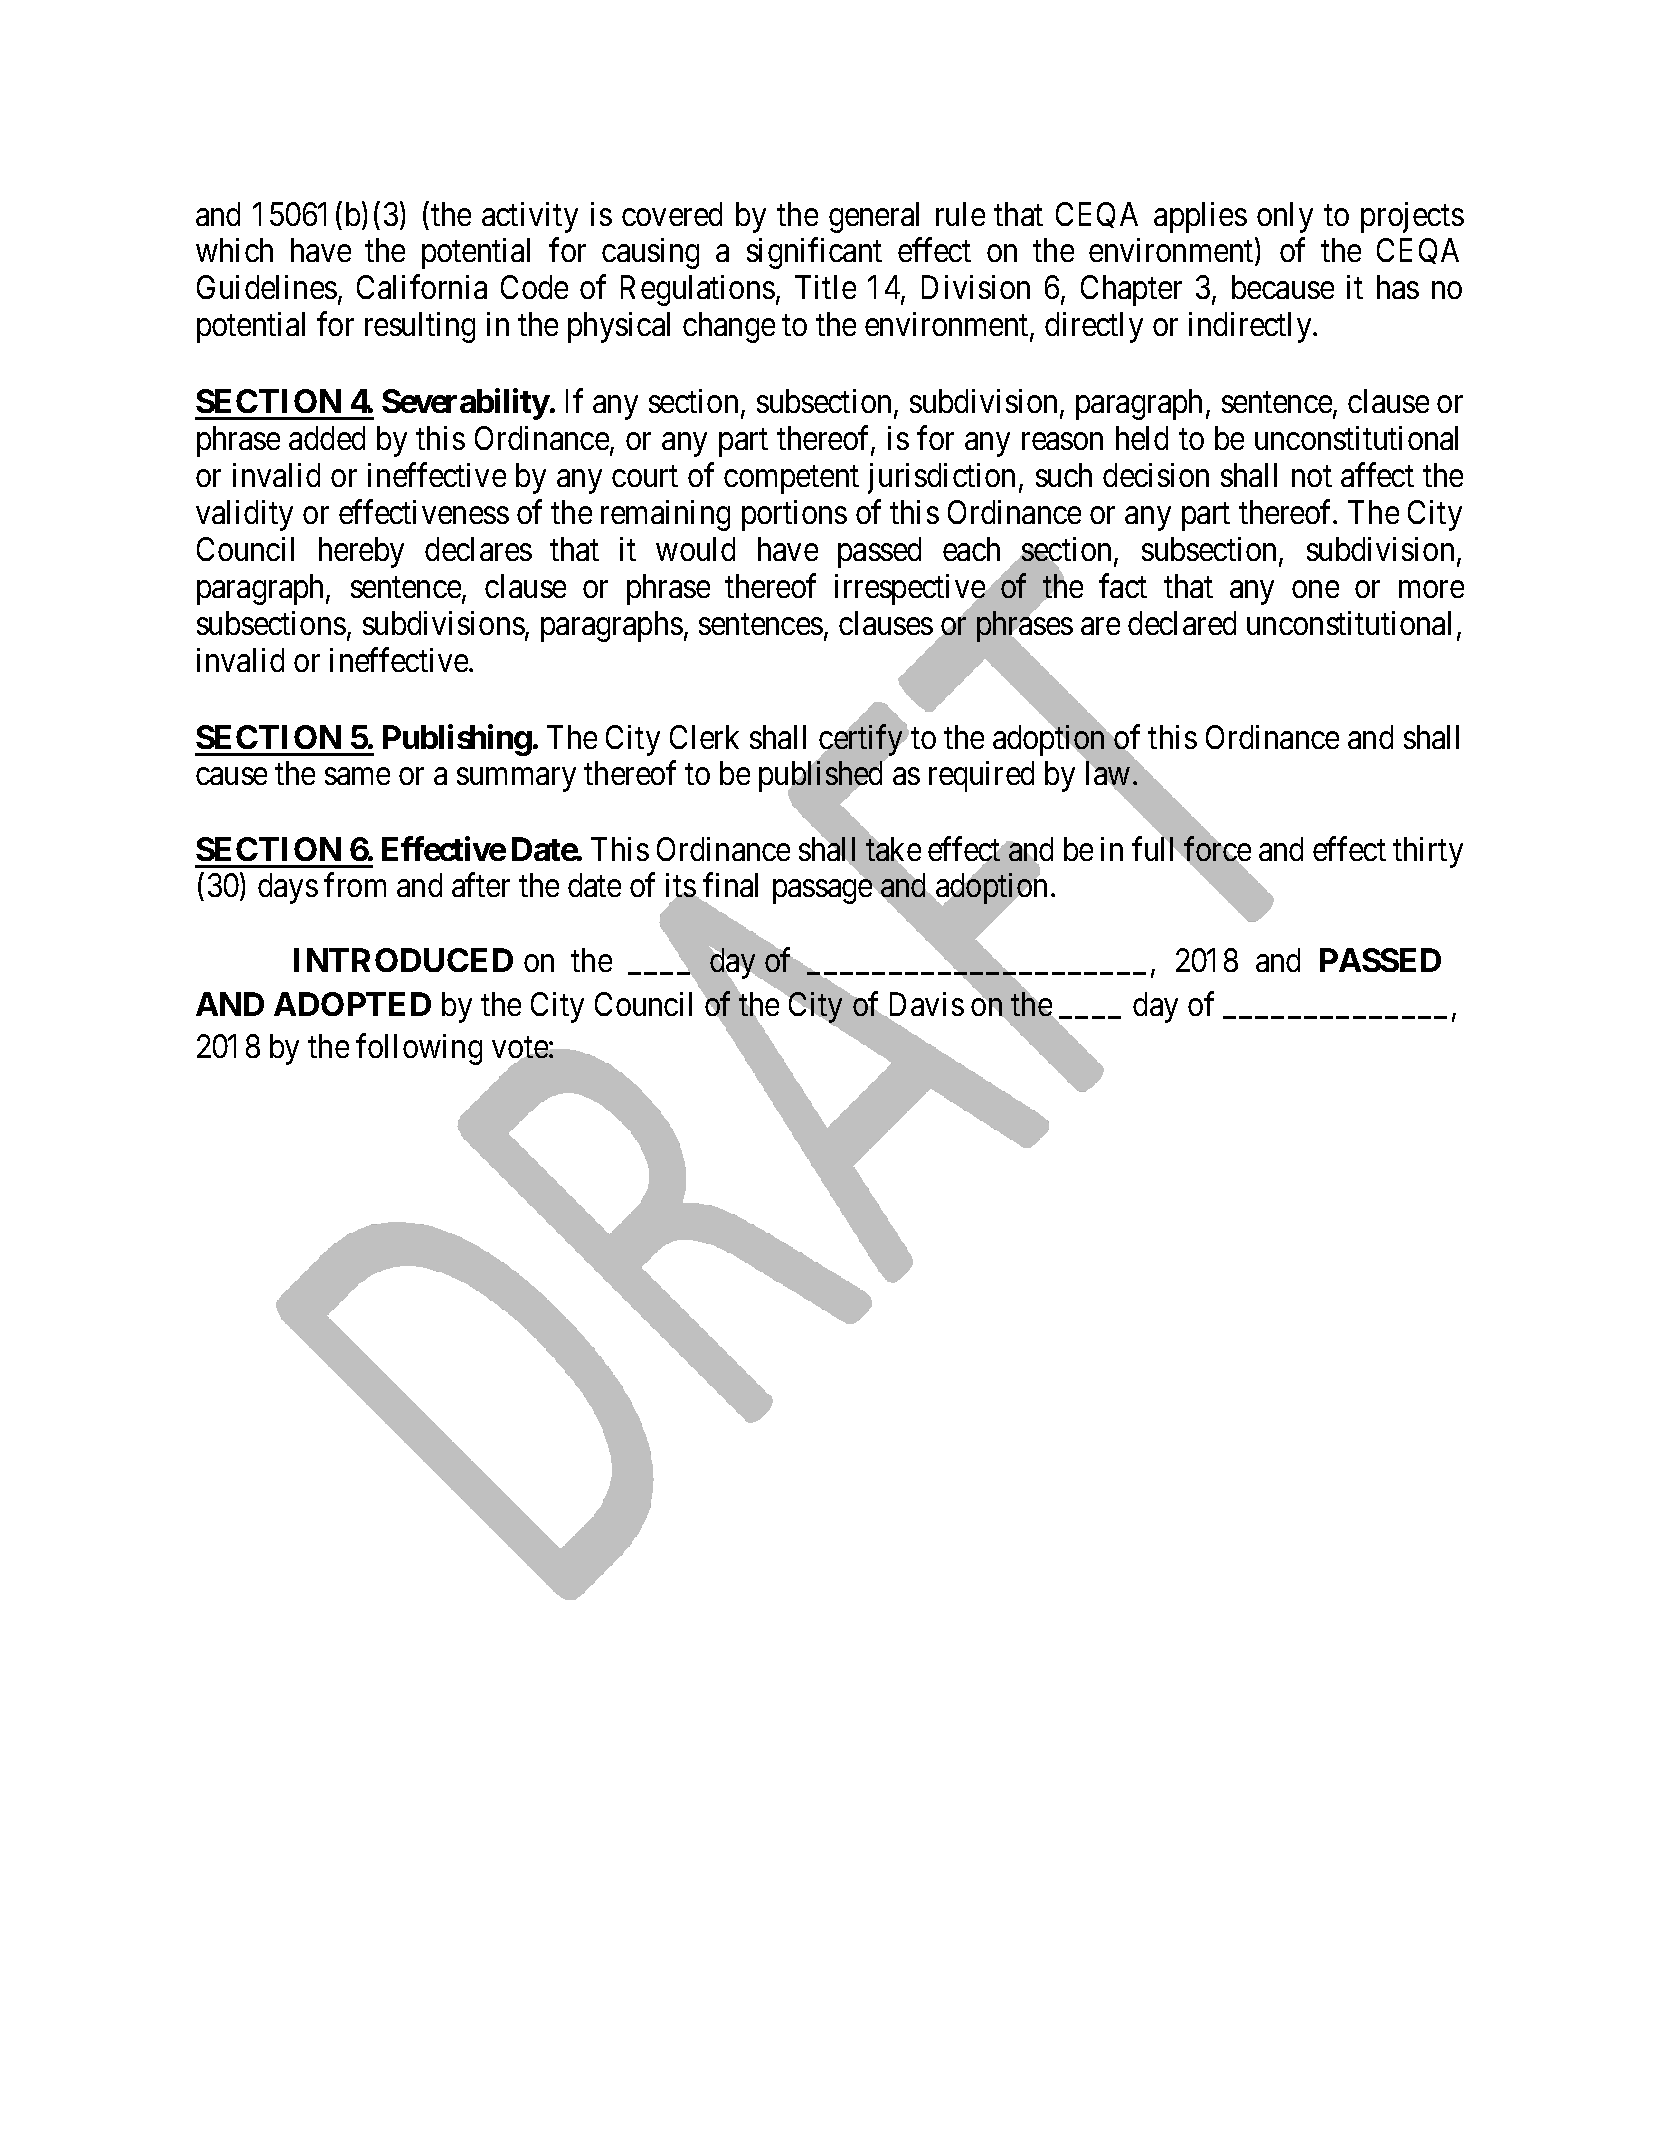 The width and height of the screenshot is (1659, 2147). Describe the element at coordinates (1285, 217) in the screenshot. I see `only` at that location.
